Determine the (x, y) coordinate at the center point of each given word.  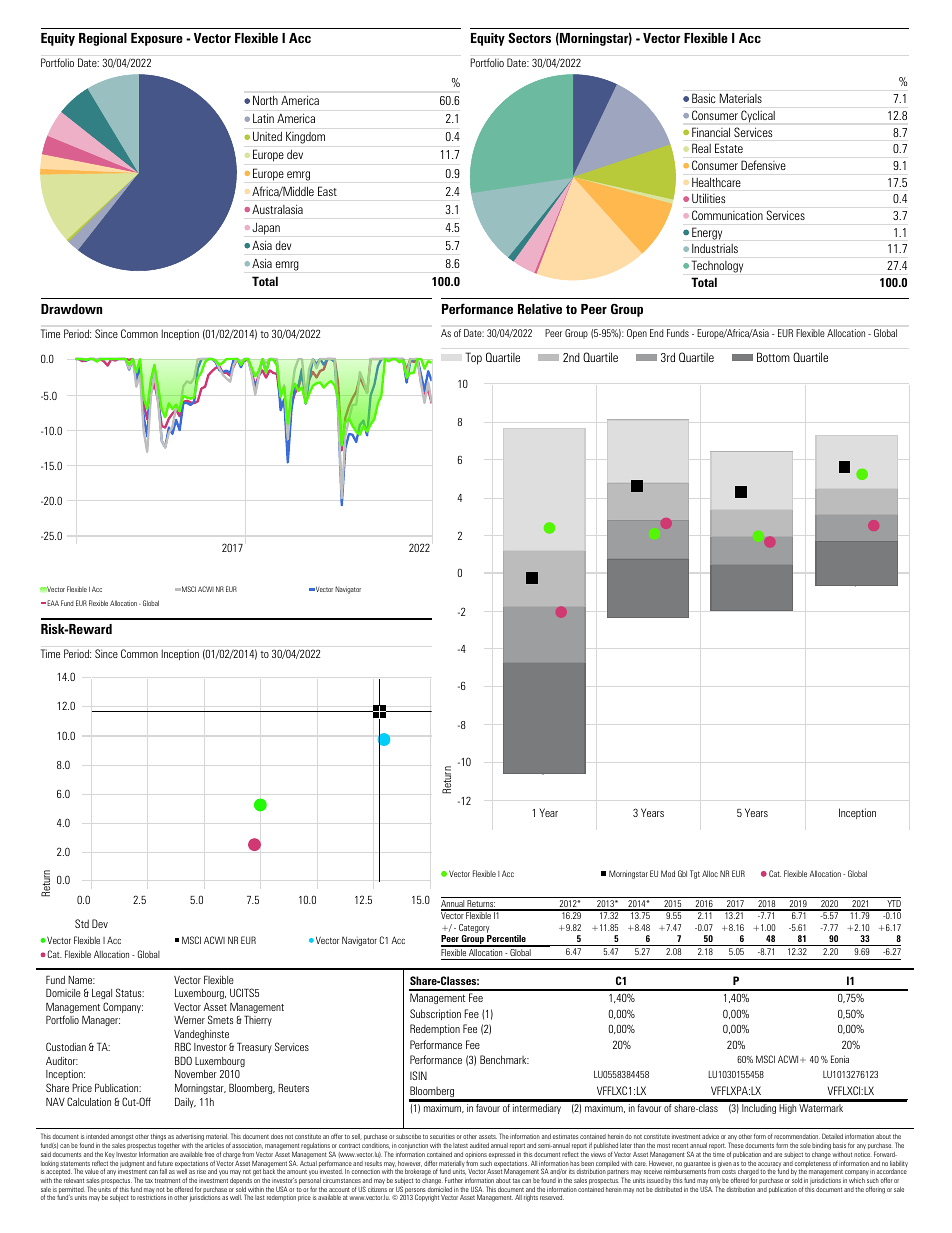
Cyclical (758, 116)
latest (460, 1145)
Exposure (157, 39)
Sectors (529, 37)
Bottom (773, 357)
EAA (53, 603)
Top (473, 358)
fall (163, 1171)
